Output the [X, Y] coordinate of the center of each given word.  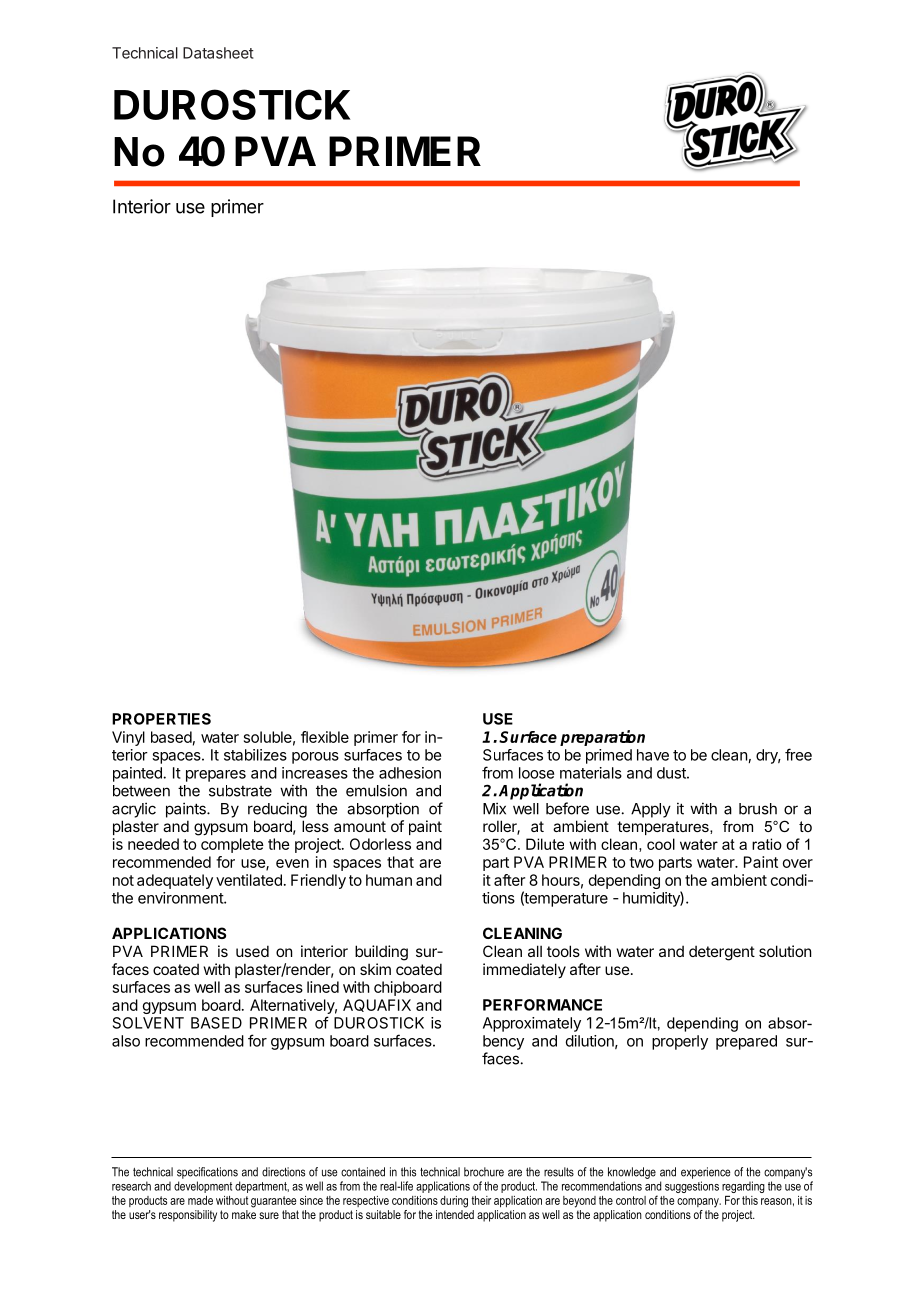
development [203, 1187]
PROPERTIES [161, 719]
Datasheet [218, 53]
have [653, 755]
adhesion [410, 773]
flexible [325, 737]
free [798, 754]
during [454, 1202]
